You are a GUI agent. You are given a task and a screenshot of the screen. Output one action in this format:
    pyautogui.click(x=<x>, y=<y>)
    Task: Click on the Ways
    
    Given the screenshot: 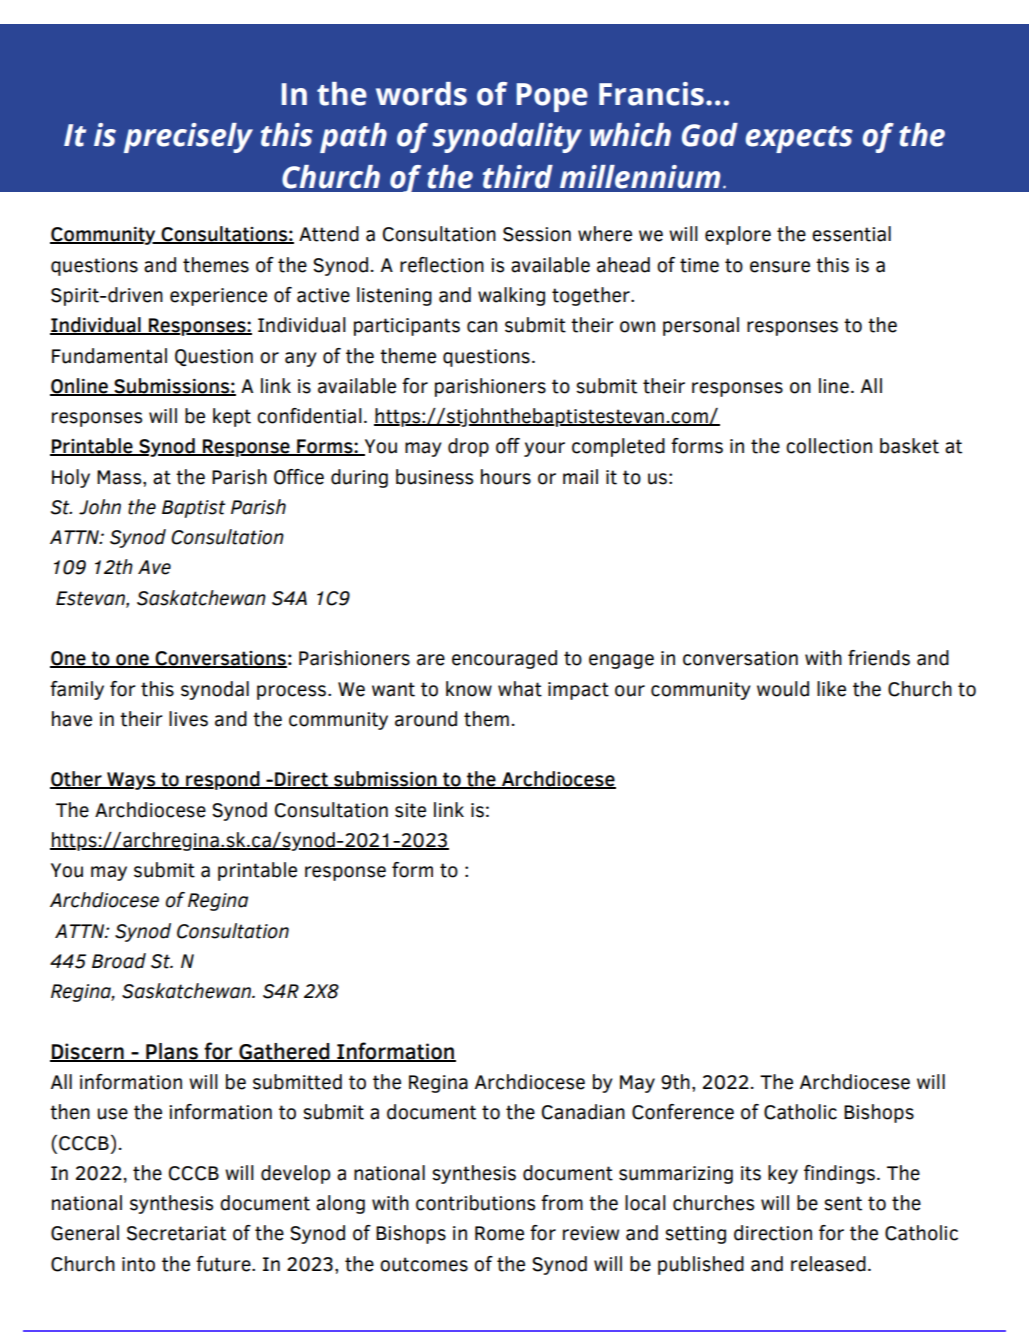 What is the action you would take?
    pyautogui.click(x=131, y=781)
